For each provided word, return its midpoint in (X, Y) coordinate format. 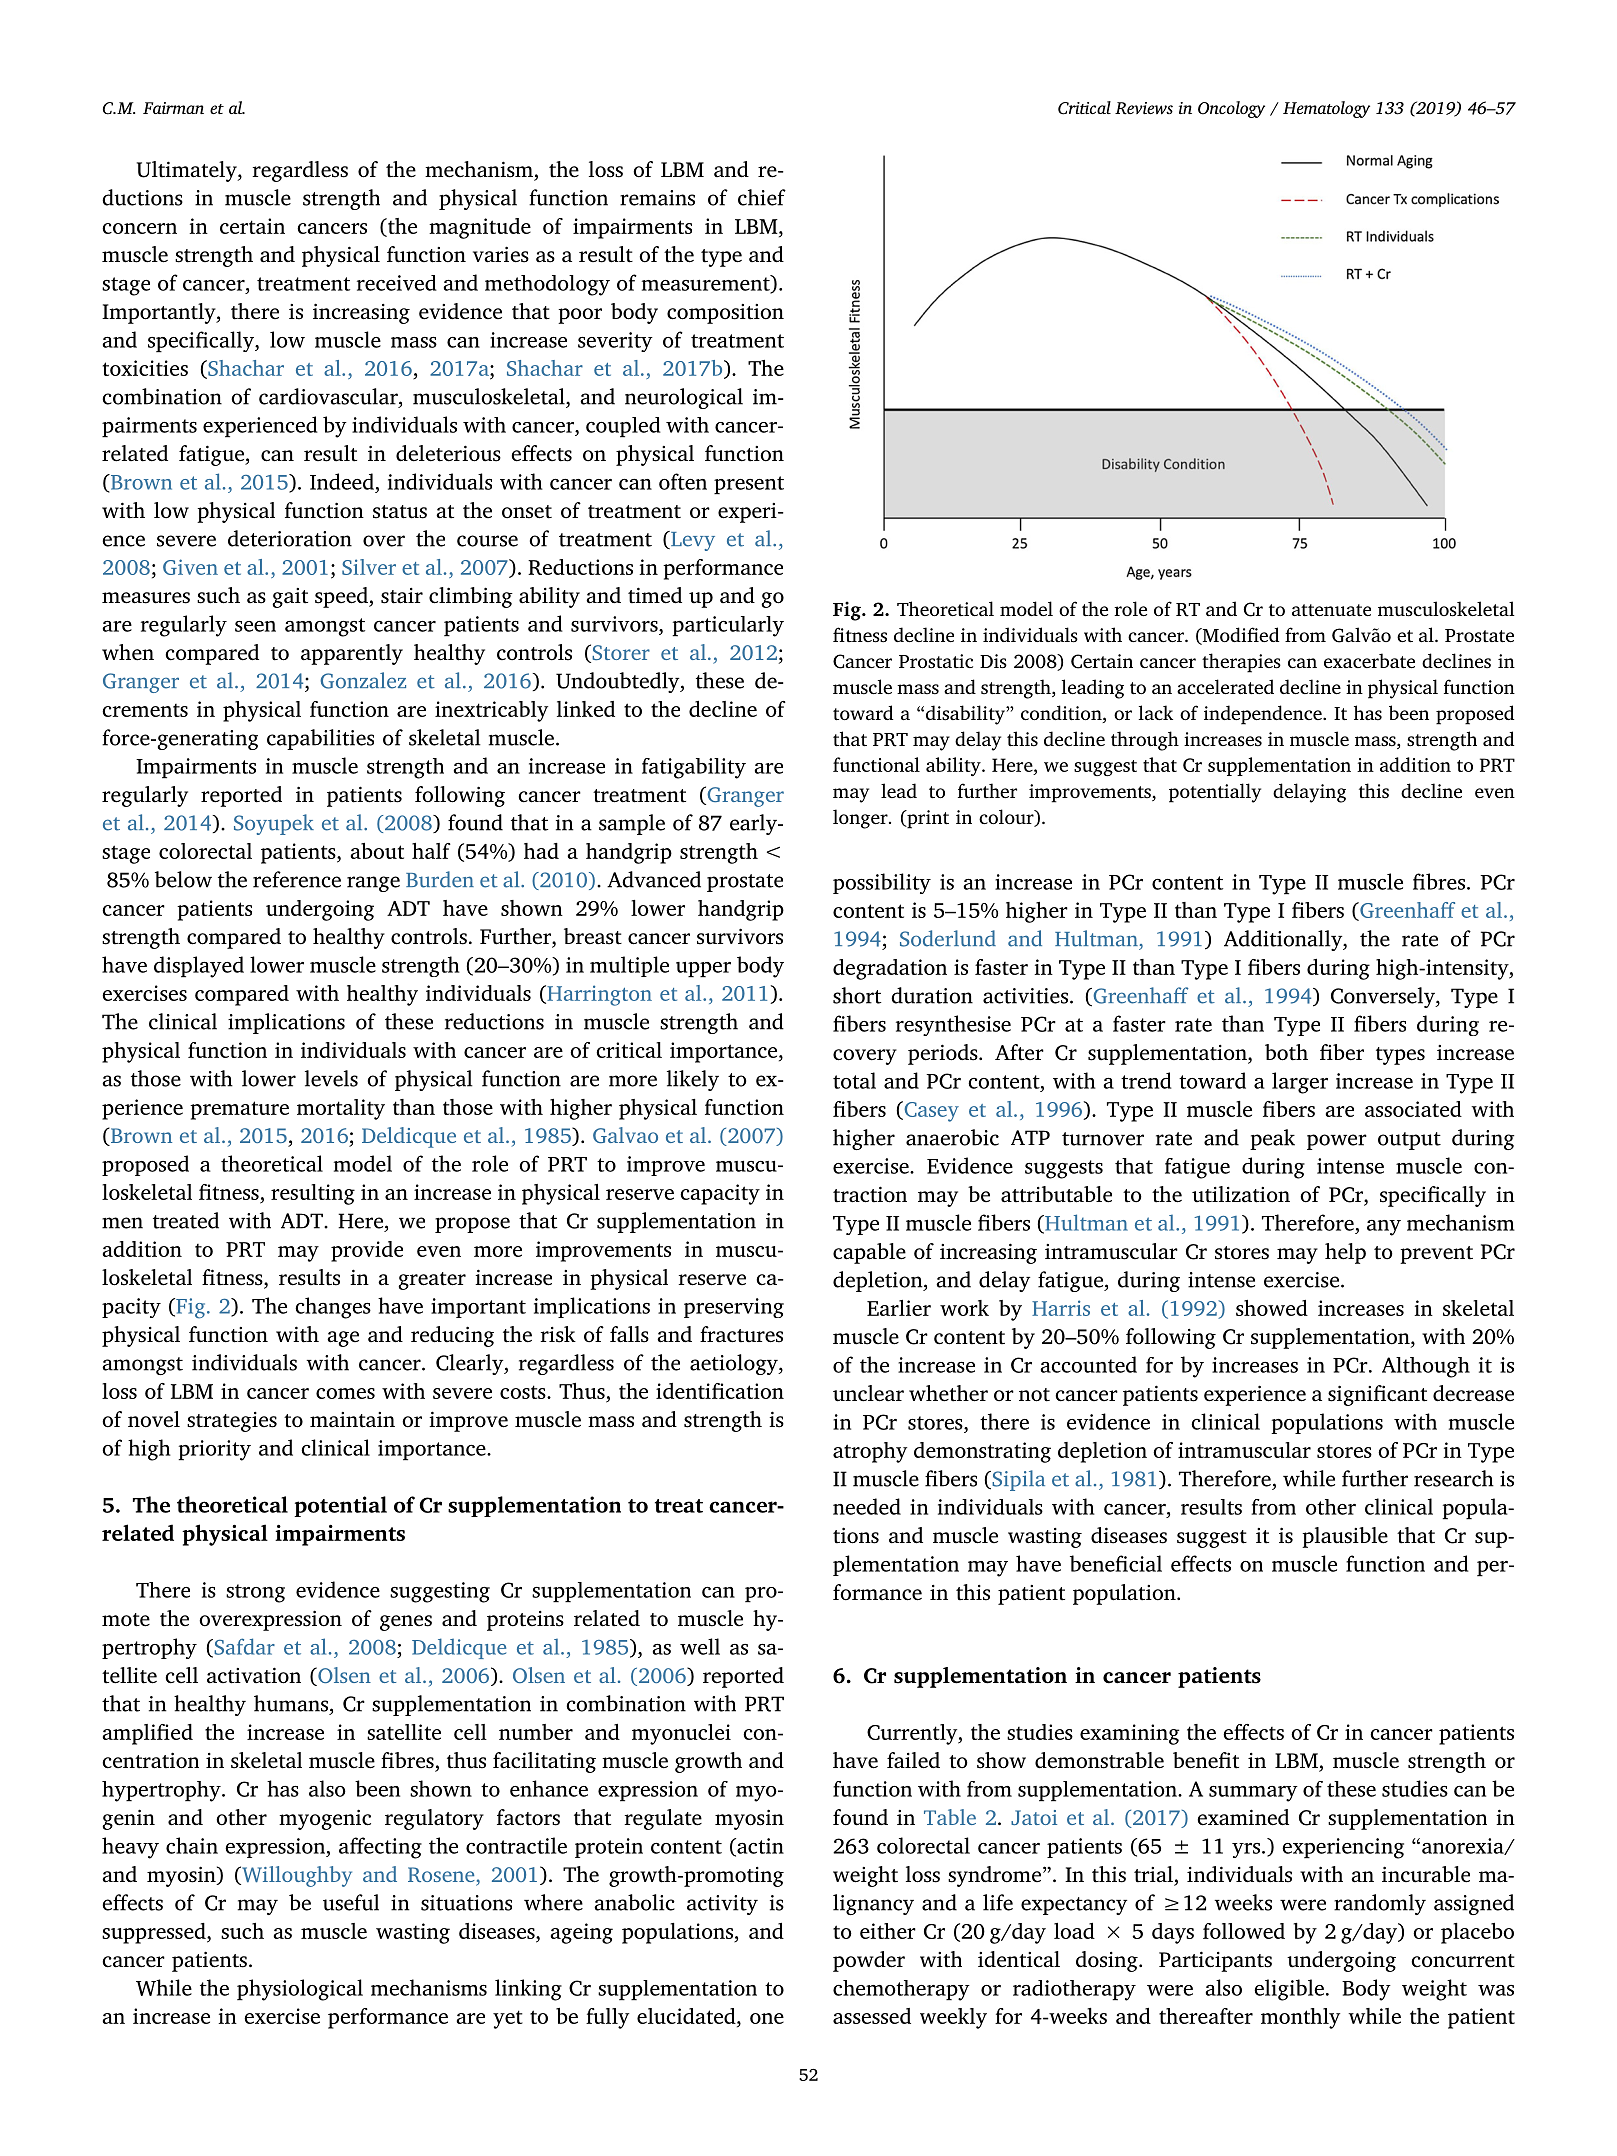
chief (762, 197)
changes (333, 1308)
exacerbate (1369, 661)
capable (869, 1253)
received (397, 283)
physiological (300, 1990)
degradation (890, 969)
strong (255, 1593)
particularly (728, 626)
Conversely (1384, 997)
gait (290, 598)
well (700, 1646)
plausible (1345, 1537)
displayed (199, 967)
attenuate (1331, 610)
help (1345, 1253)
